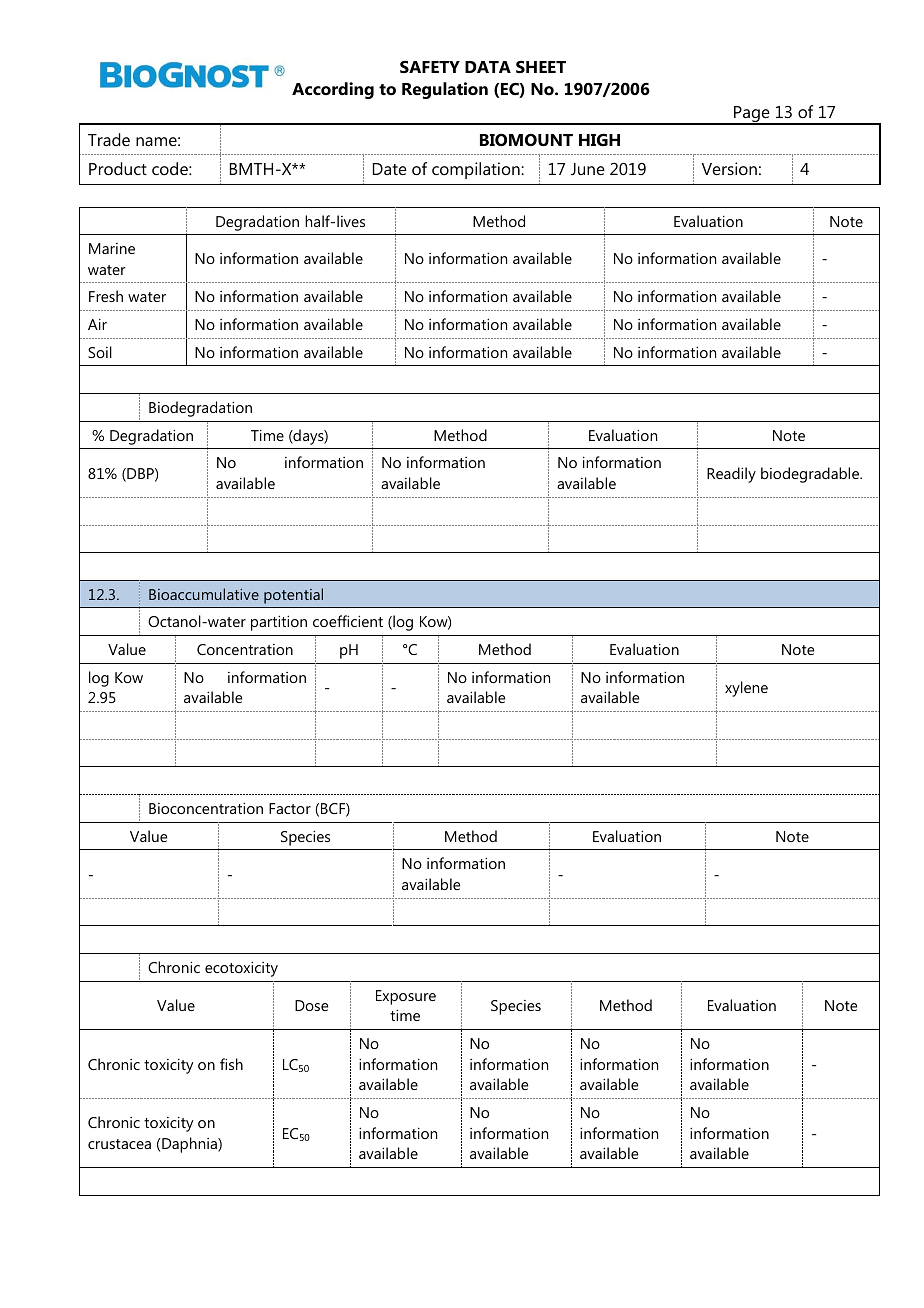  Describe the element at coordinates (752, 115) in the document. I see `Page` at that location.
